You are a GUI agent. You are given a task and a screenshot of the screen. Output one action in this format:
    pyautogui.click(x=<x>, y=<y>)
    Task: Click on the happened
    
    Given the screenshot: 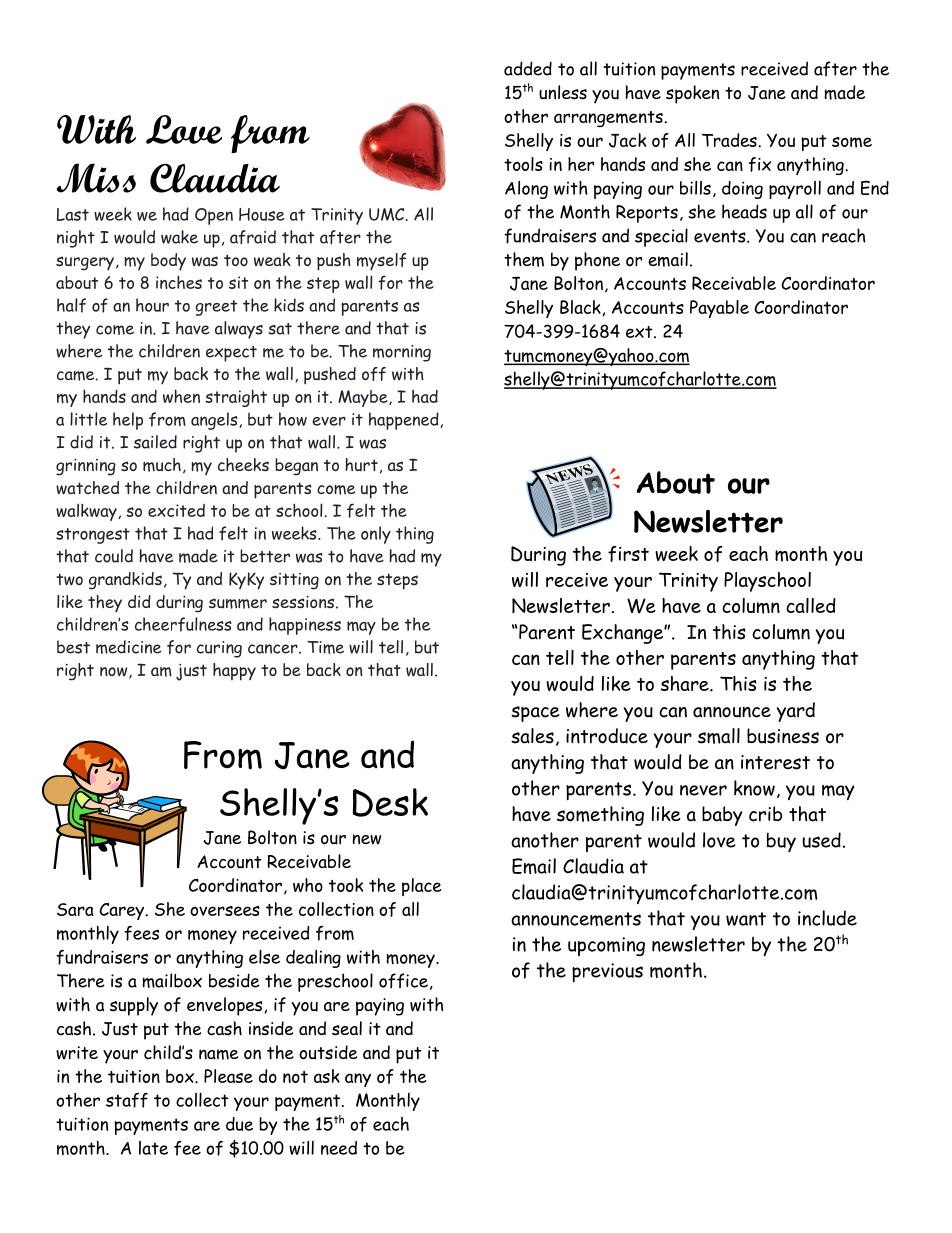 What is the action you would take?
    pyautogui.click(x=405, y=421)
